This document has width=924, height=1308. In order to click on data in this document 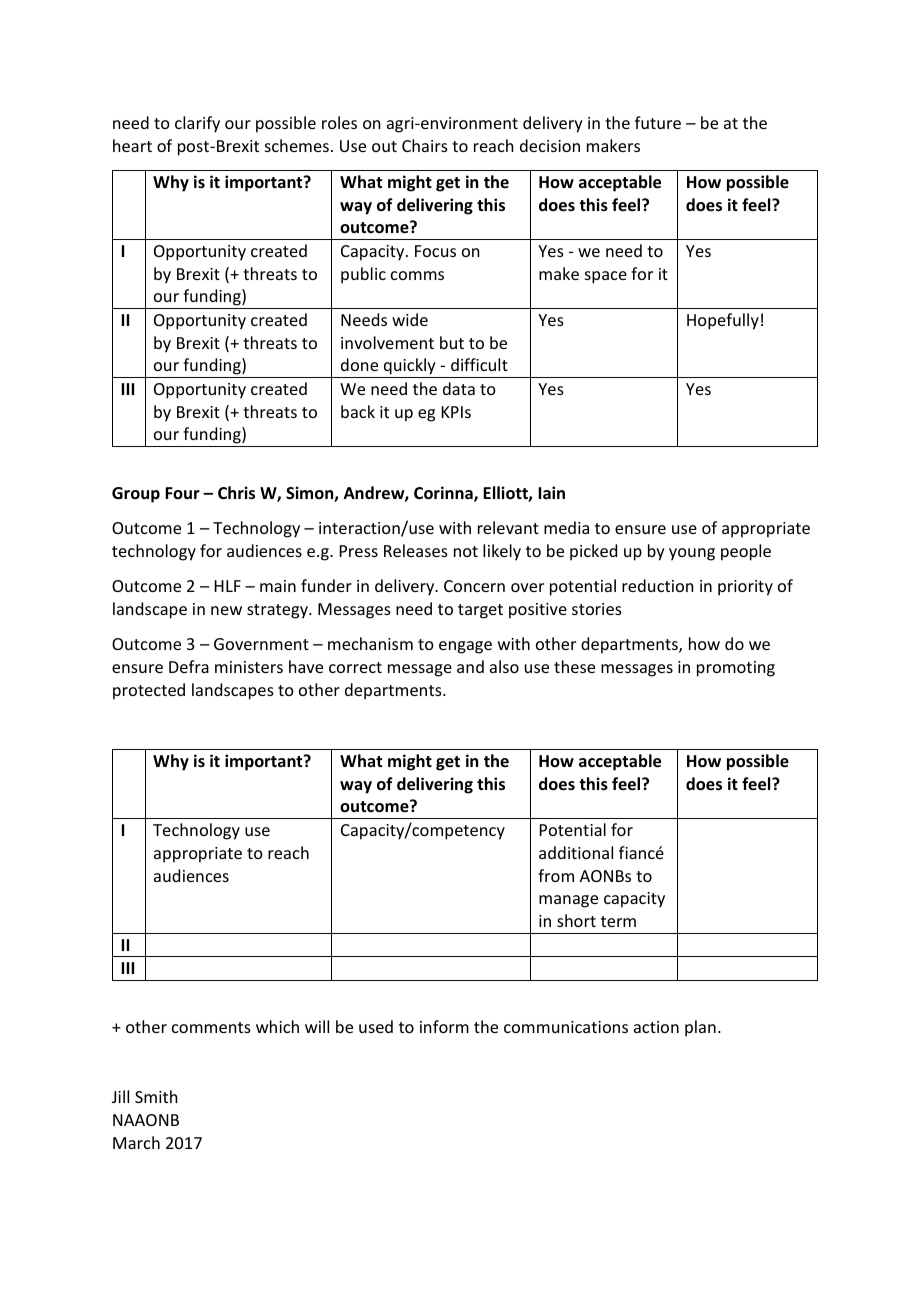, I will do `click(459, 388)`.
